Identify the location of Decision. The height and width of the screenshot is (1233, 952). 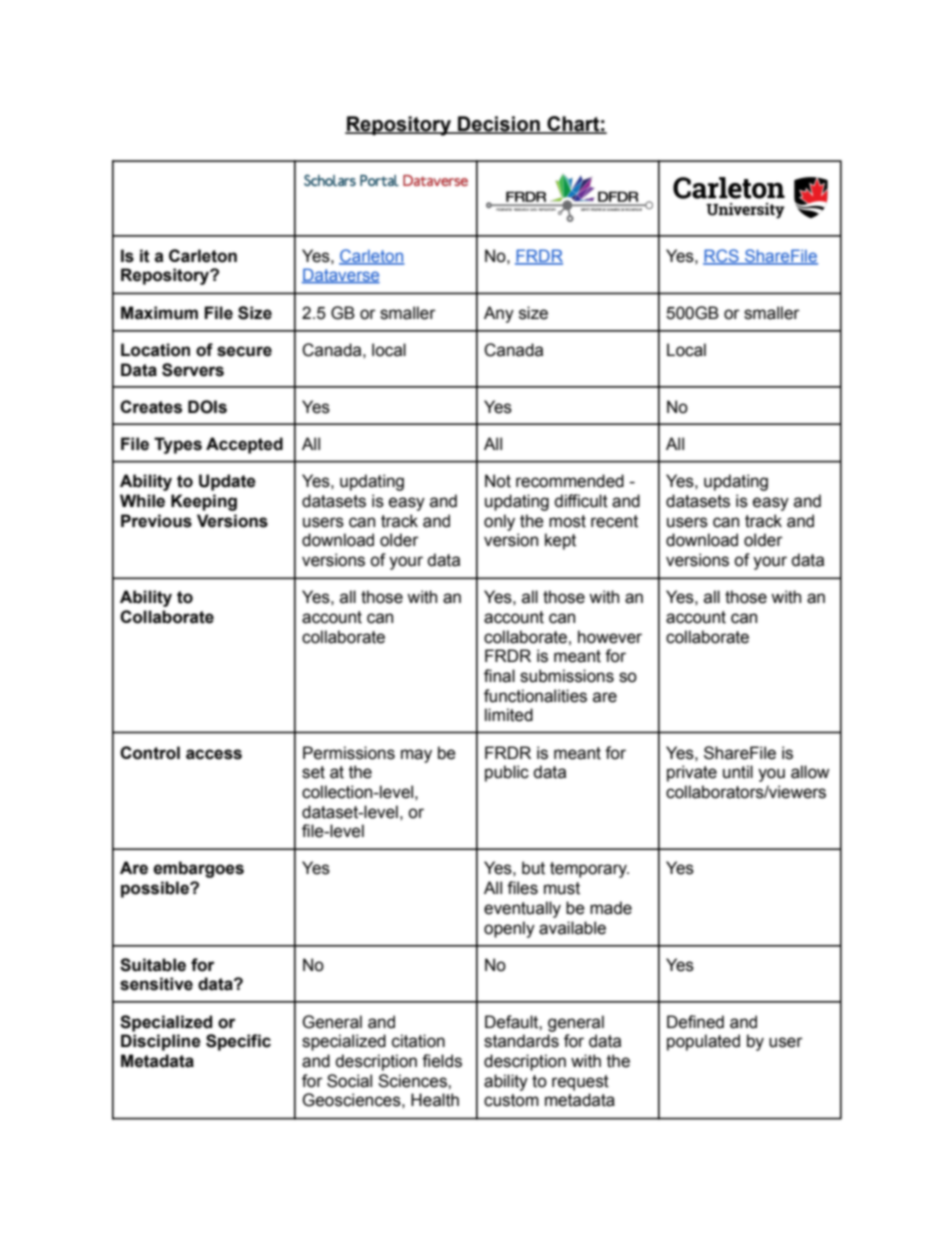
(499, 125).
